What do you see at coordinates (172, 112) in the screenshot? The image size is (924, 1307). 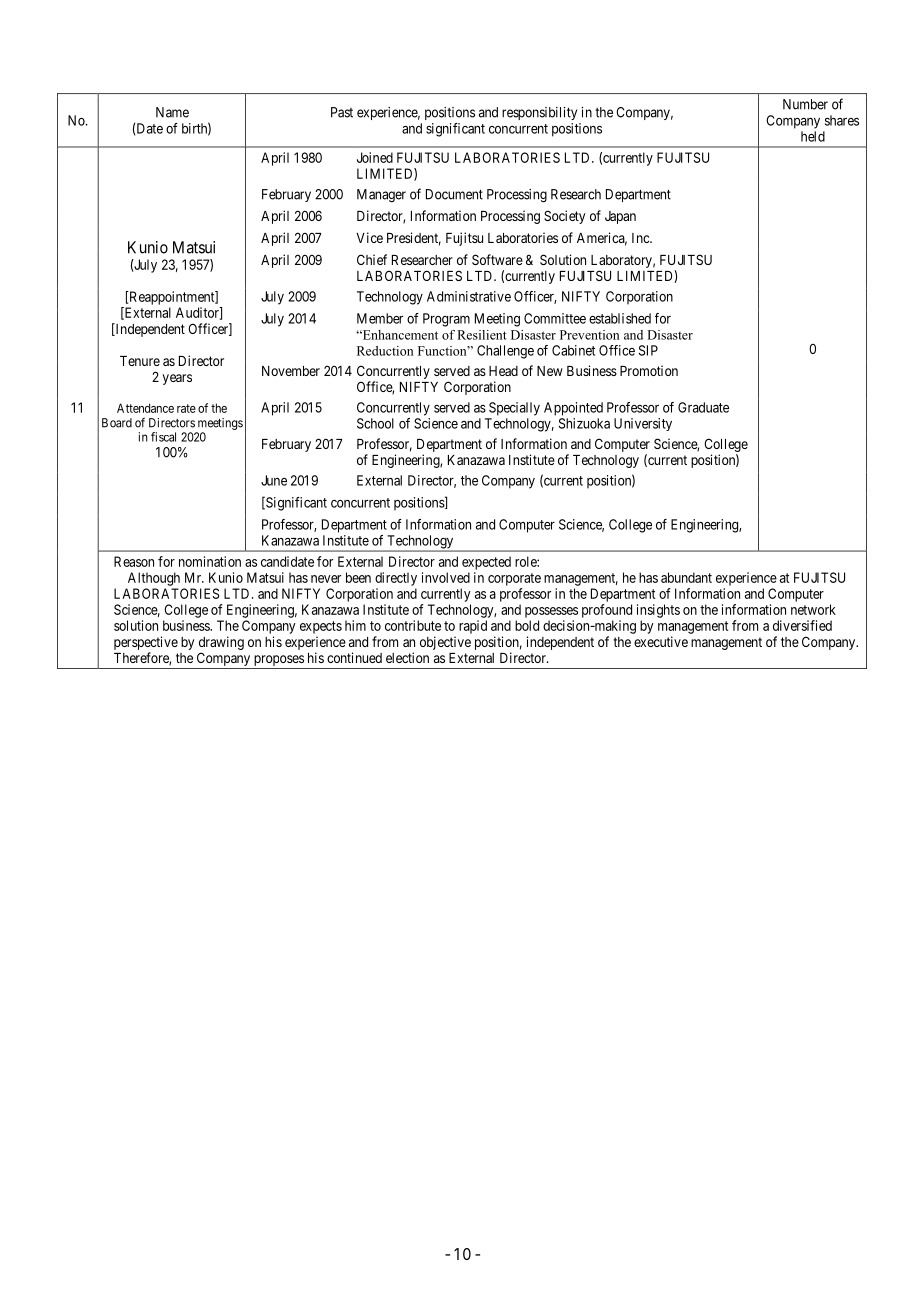 I see `Name` at bounding box center [172, 112].
